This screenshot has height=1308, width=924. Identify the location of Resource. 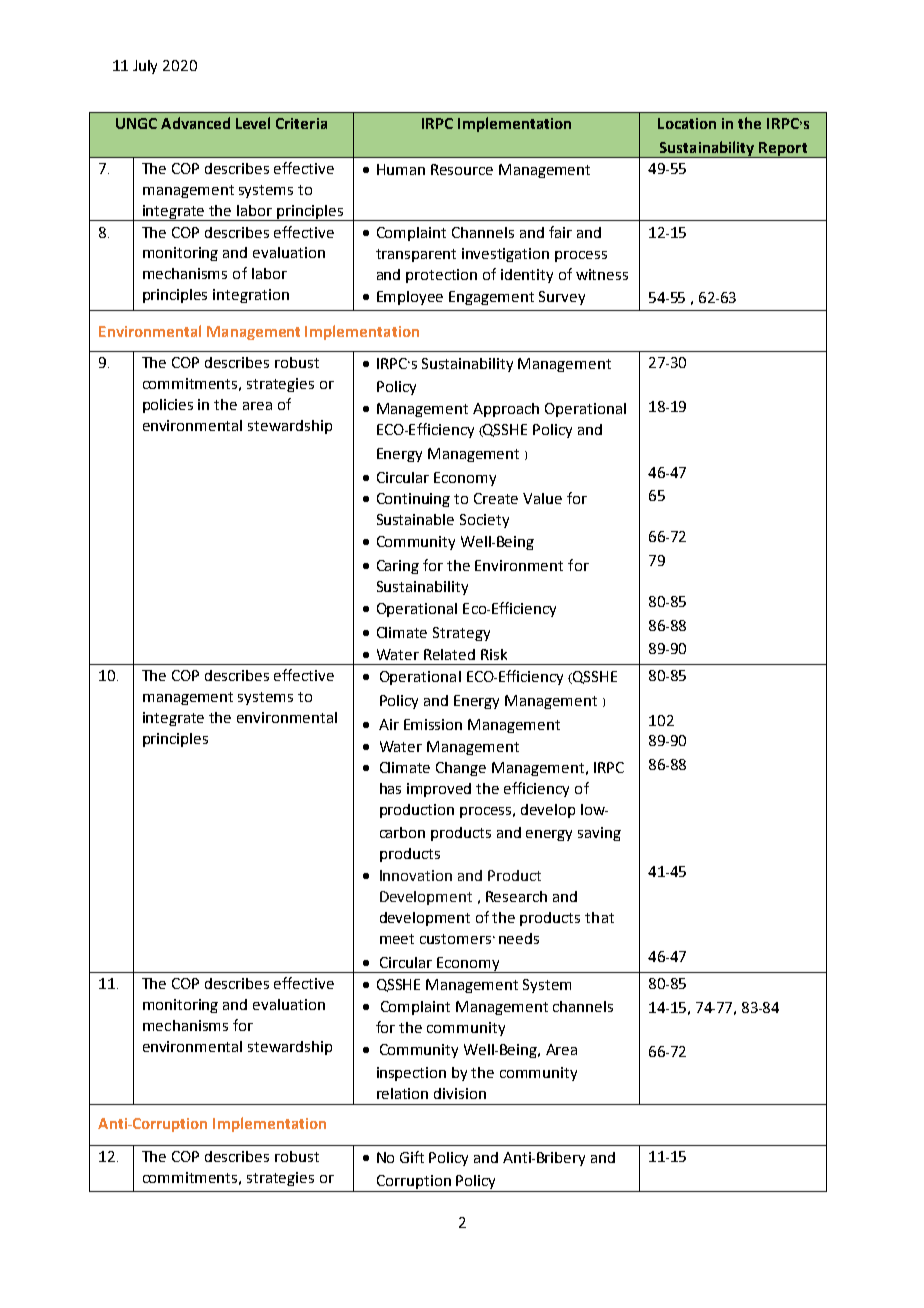
(462, 169).
